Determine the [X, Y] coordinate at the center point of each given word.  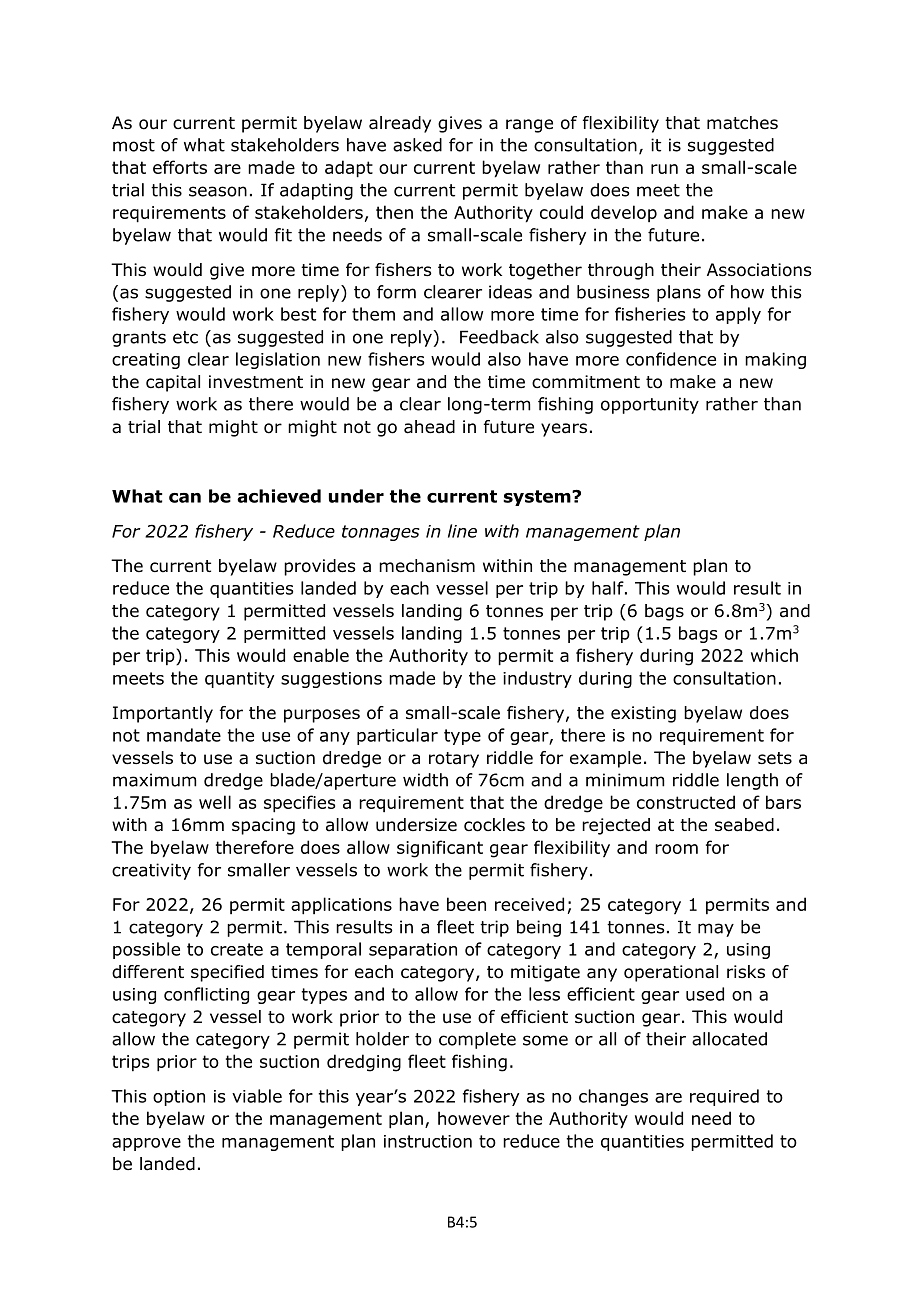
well [215, 802]
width [425, 780]
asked [417, 145]
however [474, 1118]
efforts [180, 167]
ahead [429, 427]
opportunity [650, 405]
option [179, 1098]
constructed [686, 802]
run [664, 169]
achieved [279, 496]
